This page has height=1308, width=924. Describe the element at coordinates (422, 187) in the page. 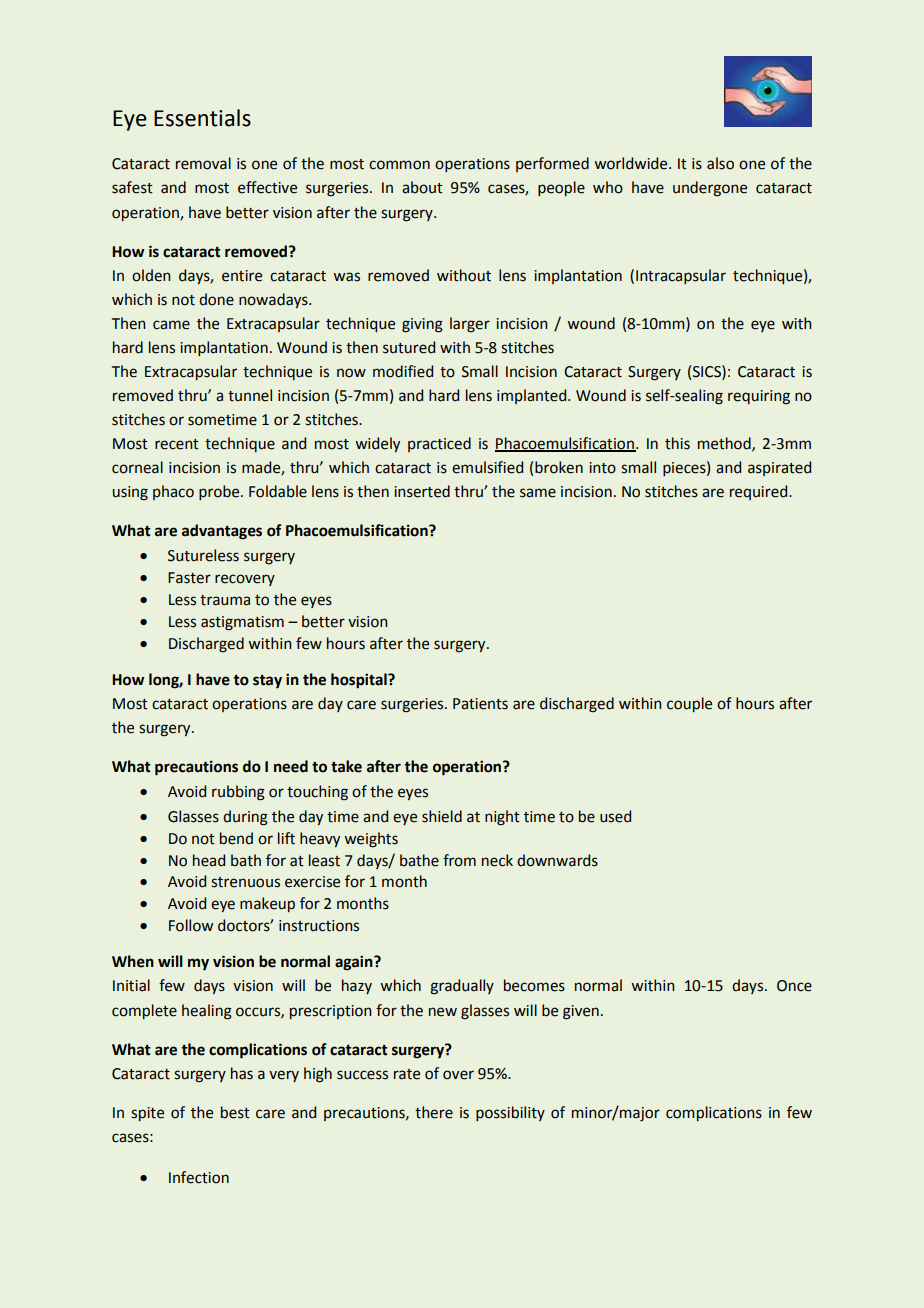

I see `about` at that location.
